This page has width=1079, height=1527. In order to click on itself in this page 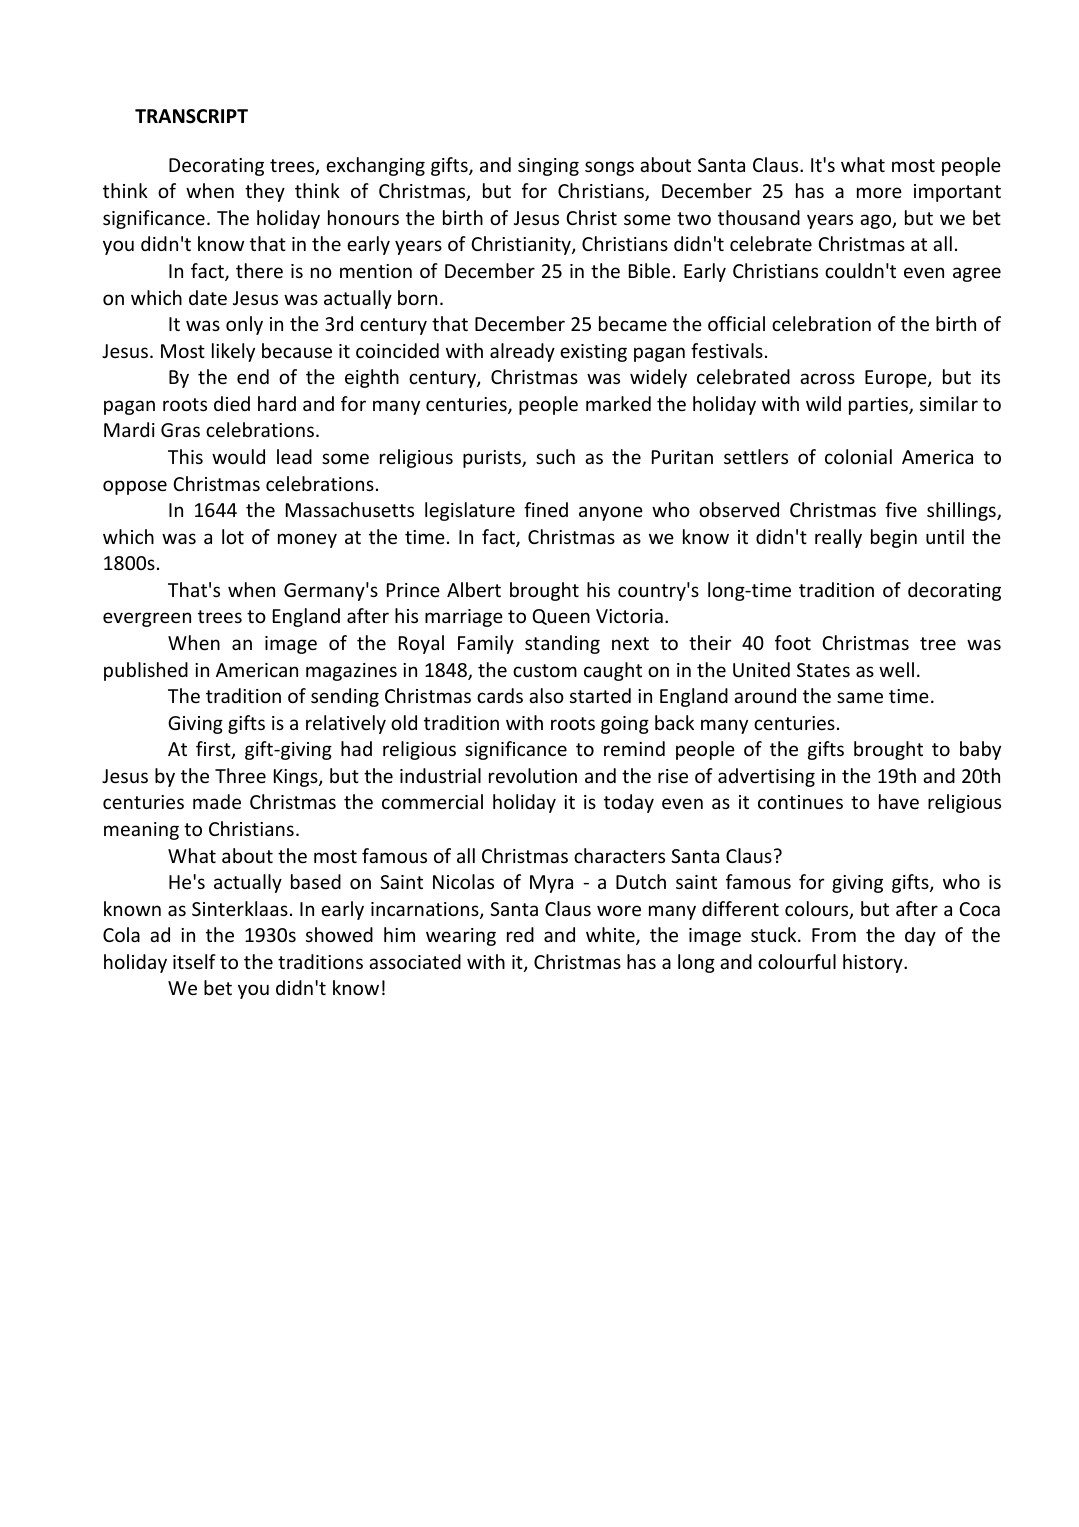, I will do `click(194, 961)`.
